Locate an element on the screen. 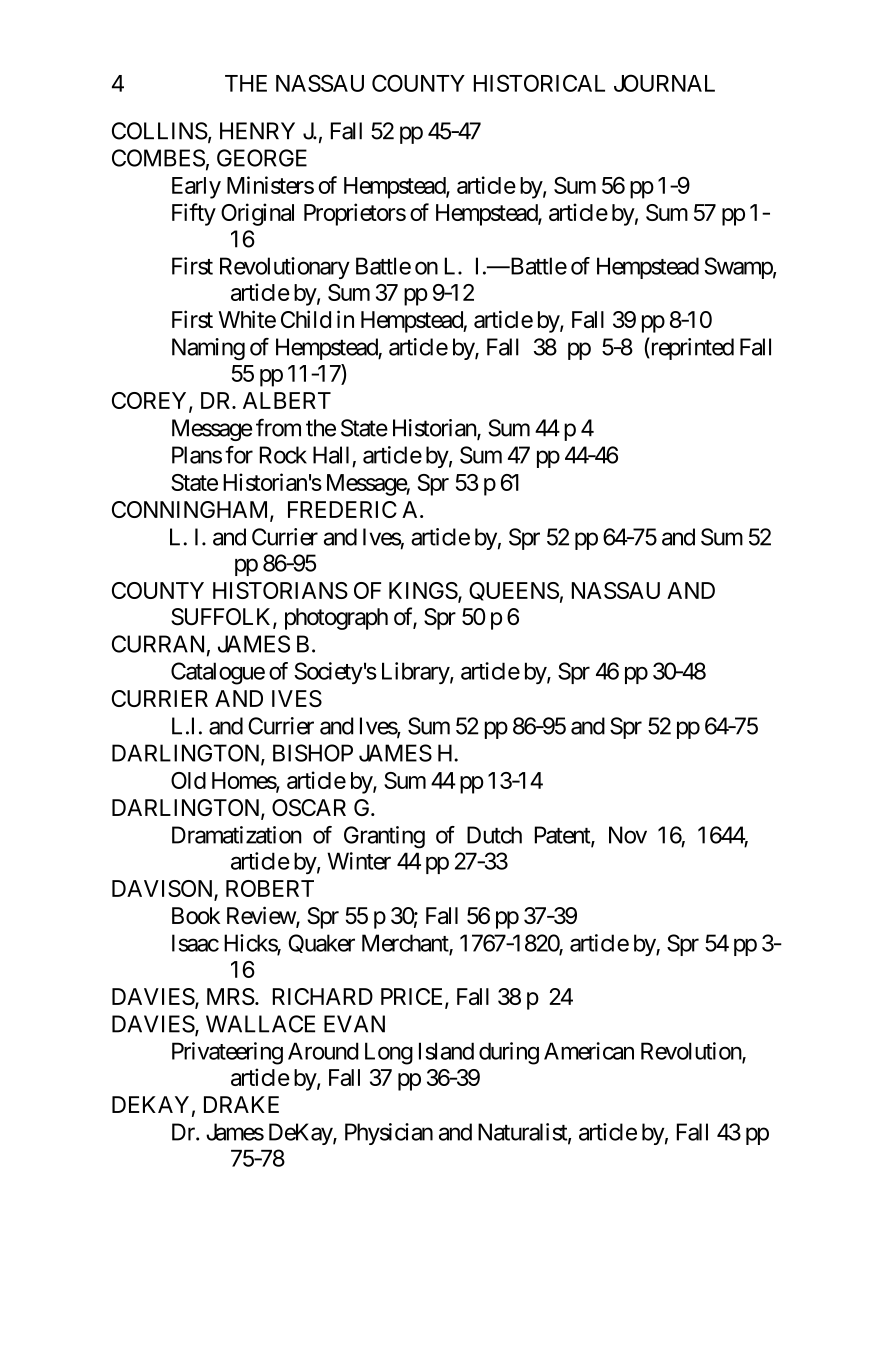  for is located at coordinates (239, 455).
